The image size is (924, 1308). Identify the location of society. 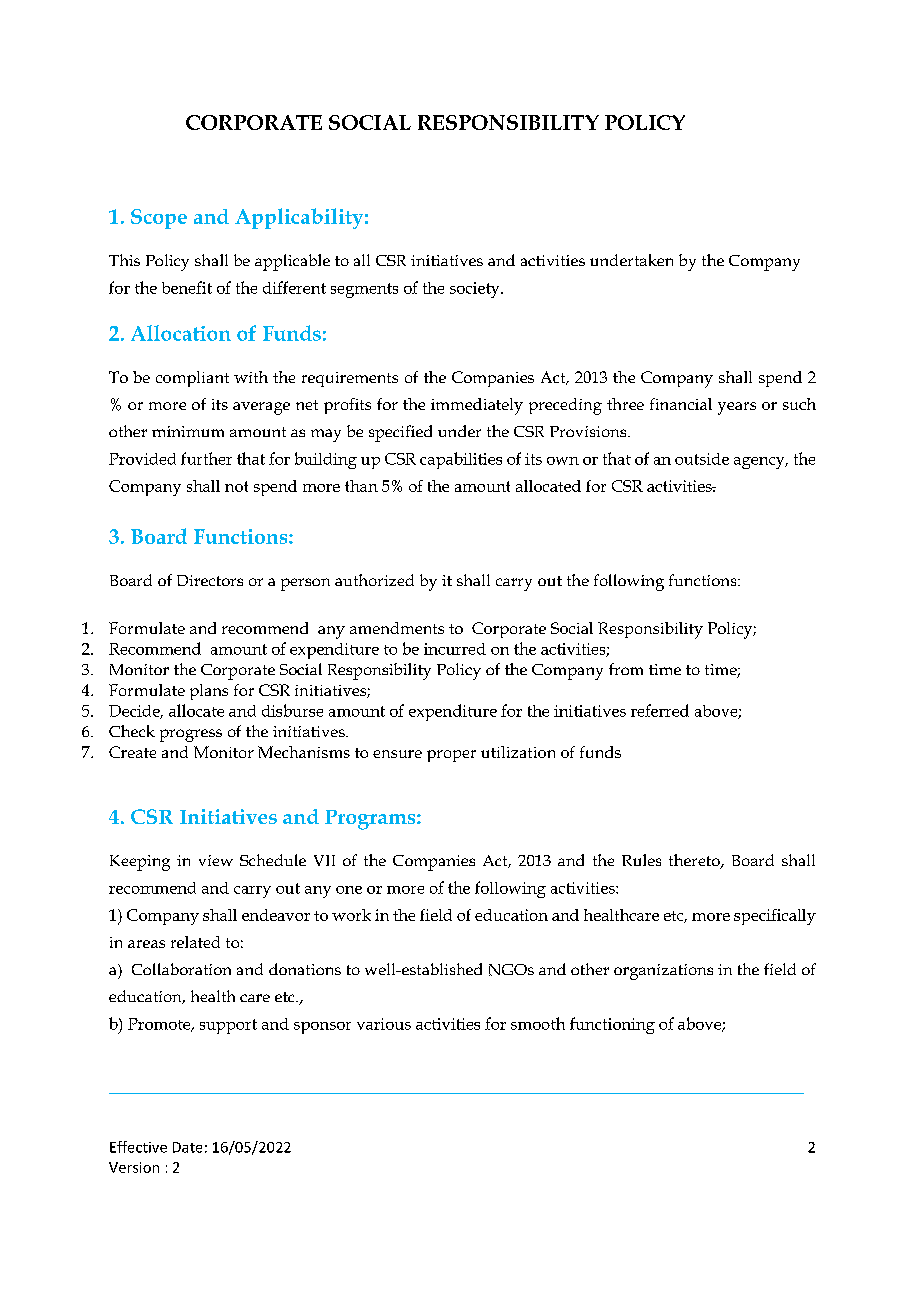
(476, 290).
